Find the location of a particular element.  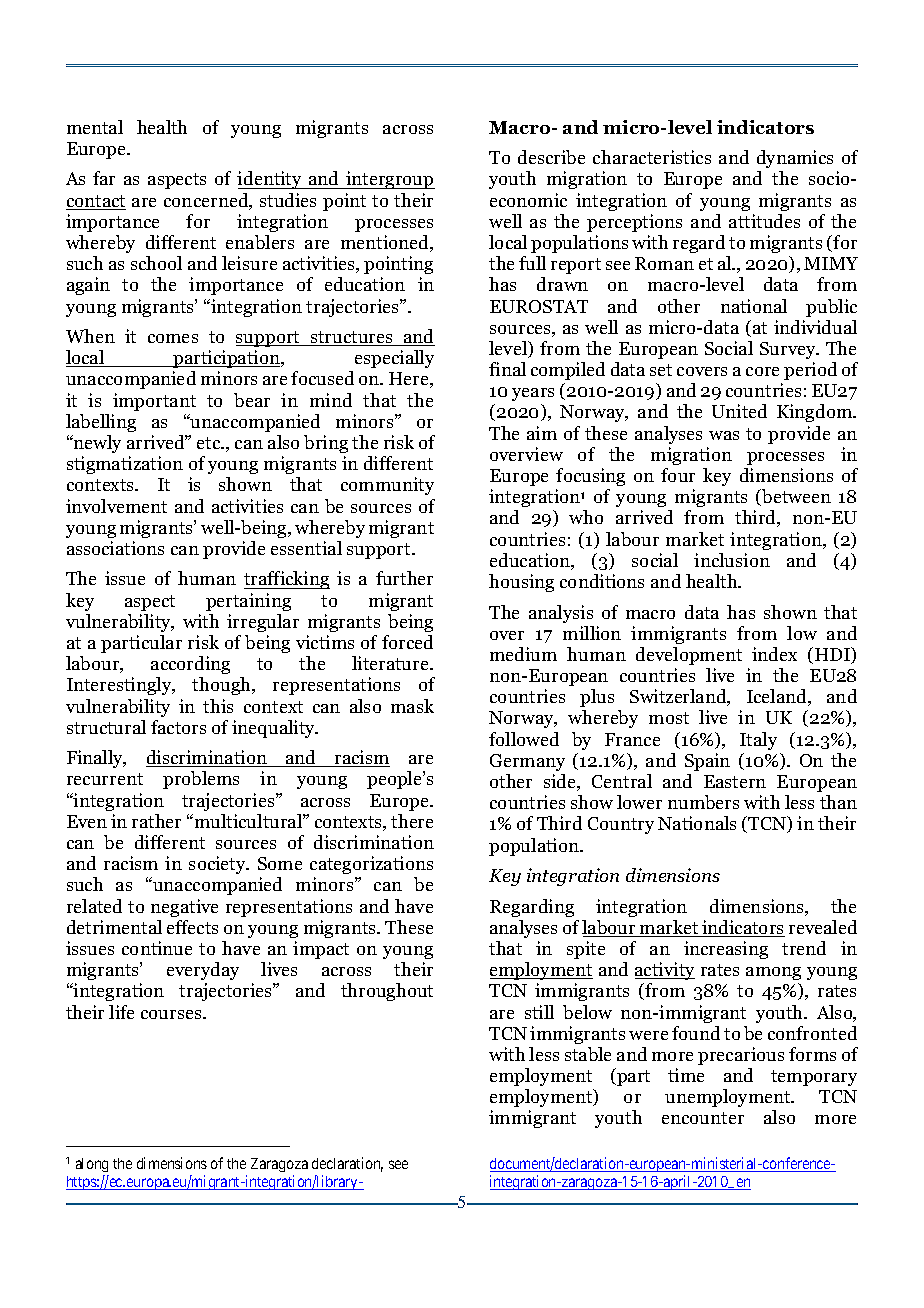

problems is located at coordinates (201, 780).
